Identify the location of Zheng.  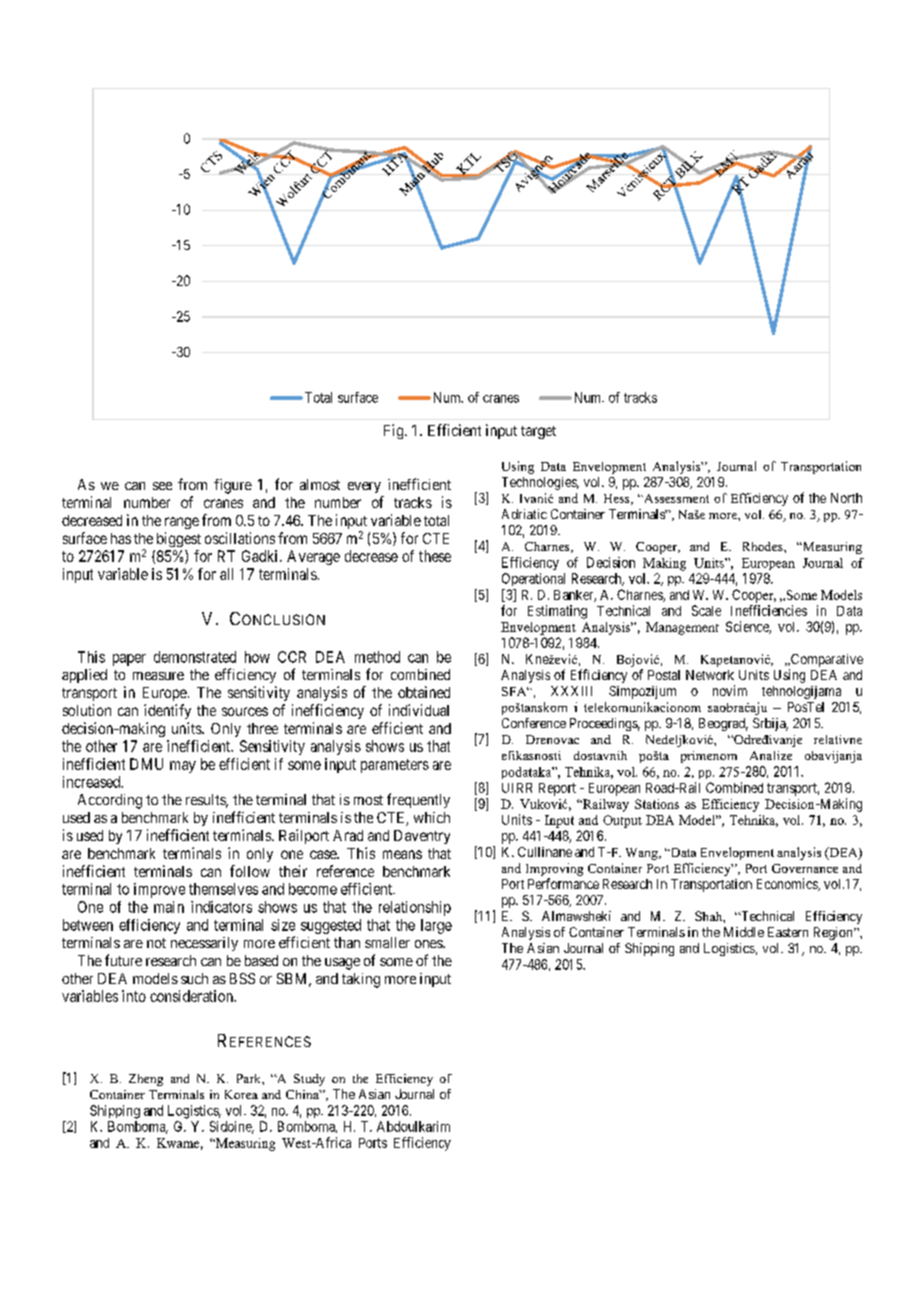
(146, 1080).
